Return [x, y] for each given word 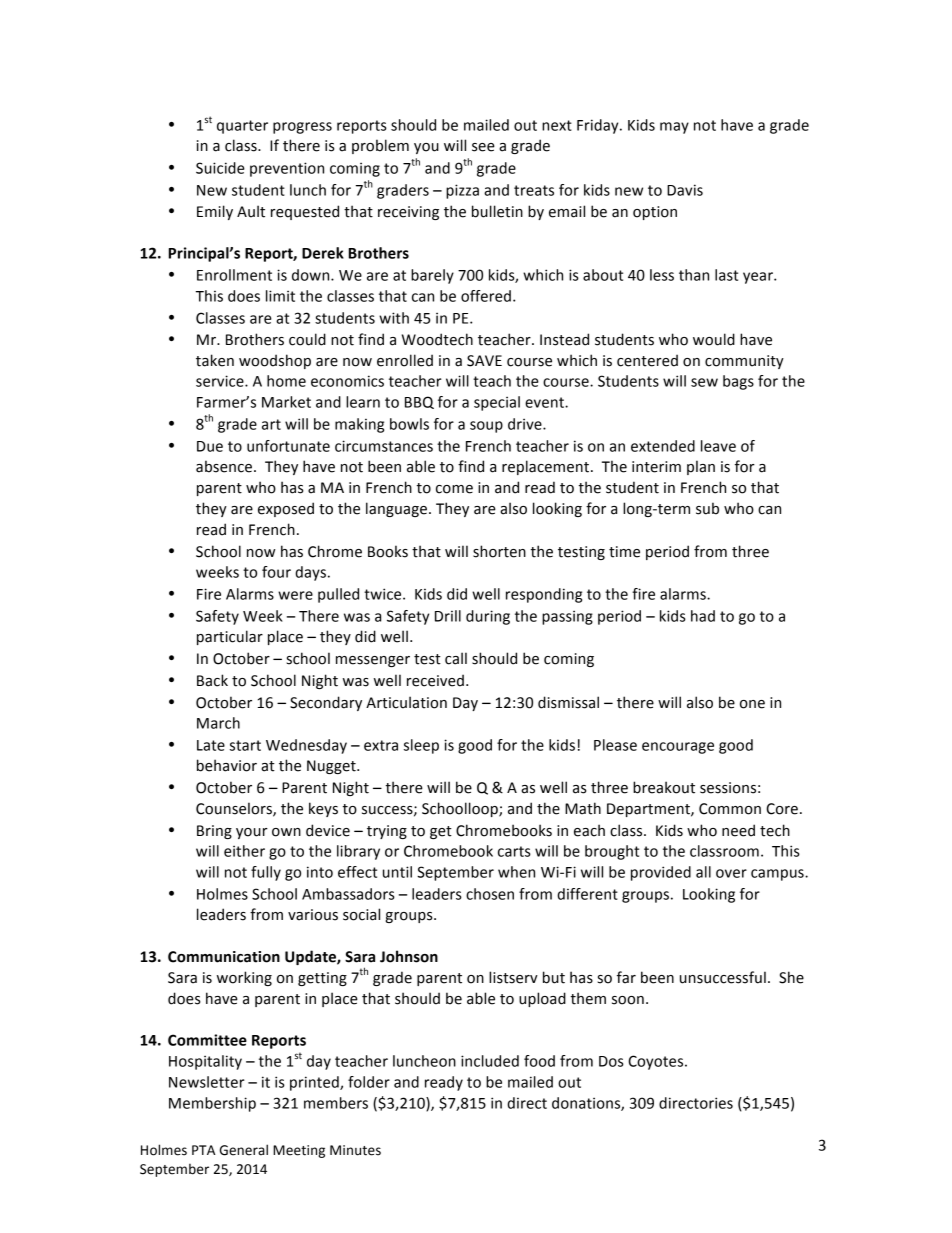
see [483, 147]
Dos [611, 1061]
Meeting [299, 1151]
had [703, 616]
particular [230, 637]
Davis [685, 190]
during [488, 617]
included [490, 1061]
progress [302, 128]
